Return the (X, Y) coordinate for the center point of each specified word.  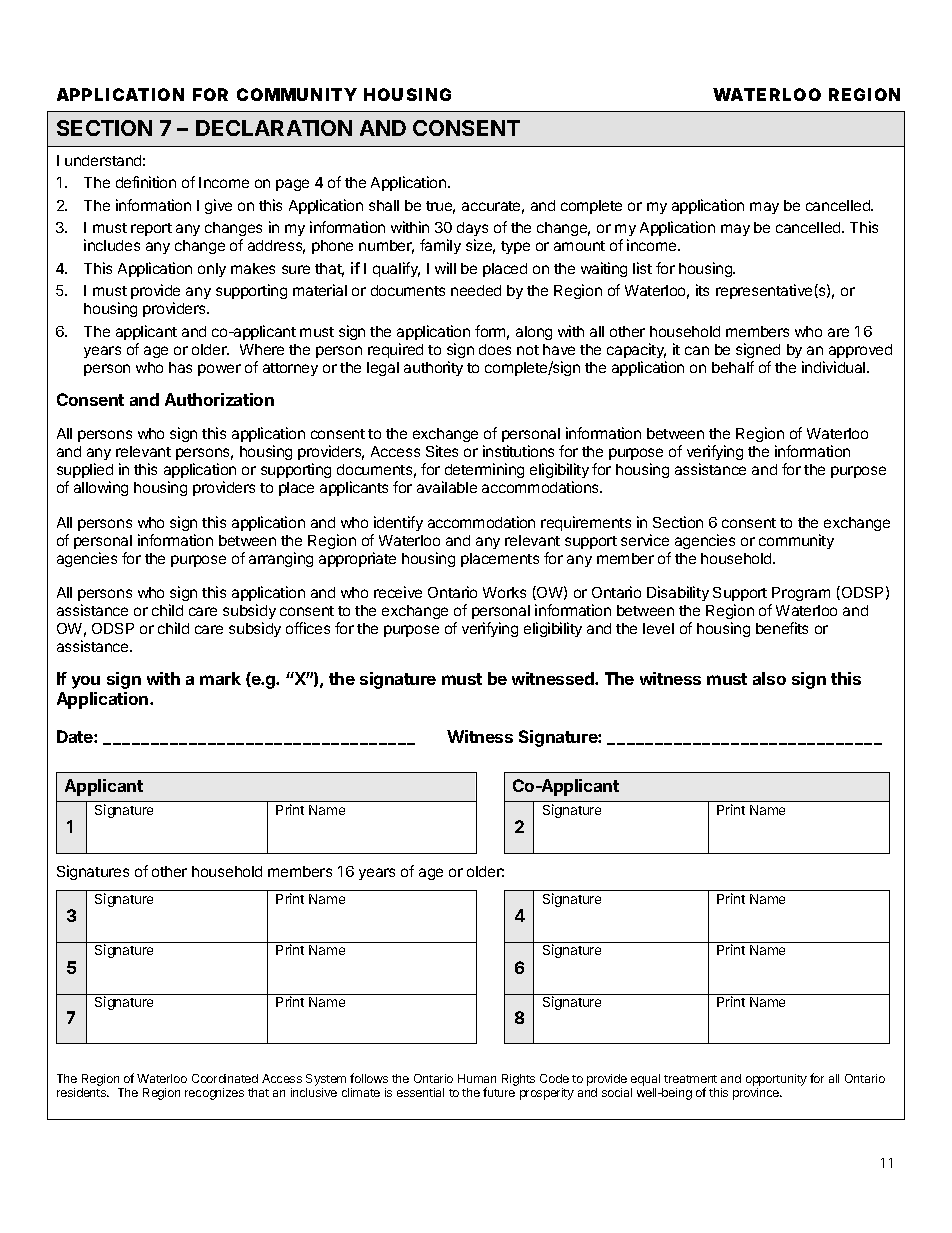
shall (384, 205)
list (642, 268)
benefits (782, 628)
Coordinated (225, 1078)
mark (220, 678)
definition (146, 182)
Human (477, 1078)
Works (504, 592)
